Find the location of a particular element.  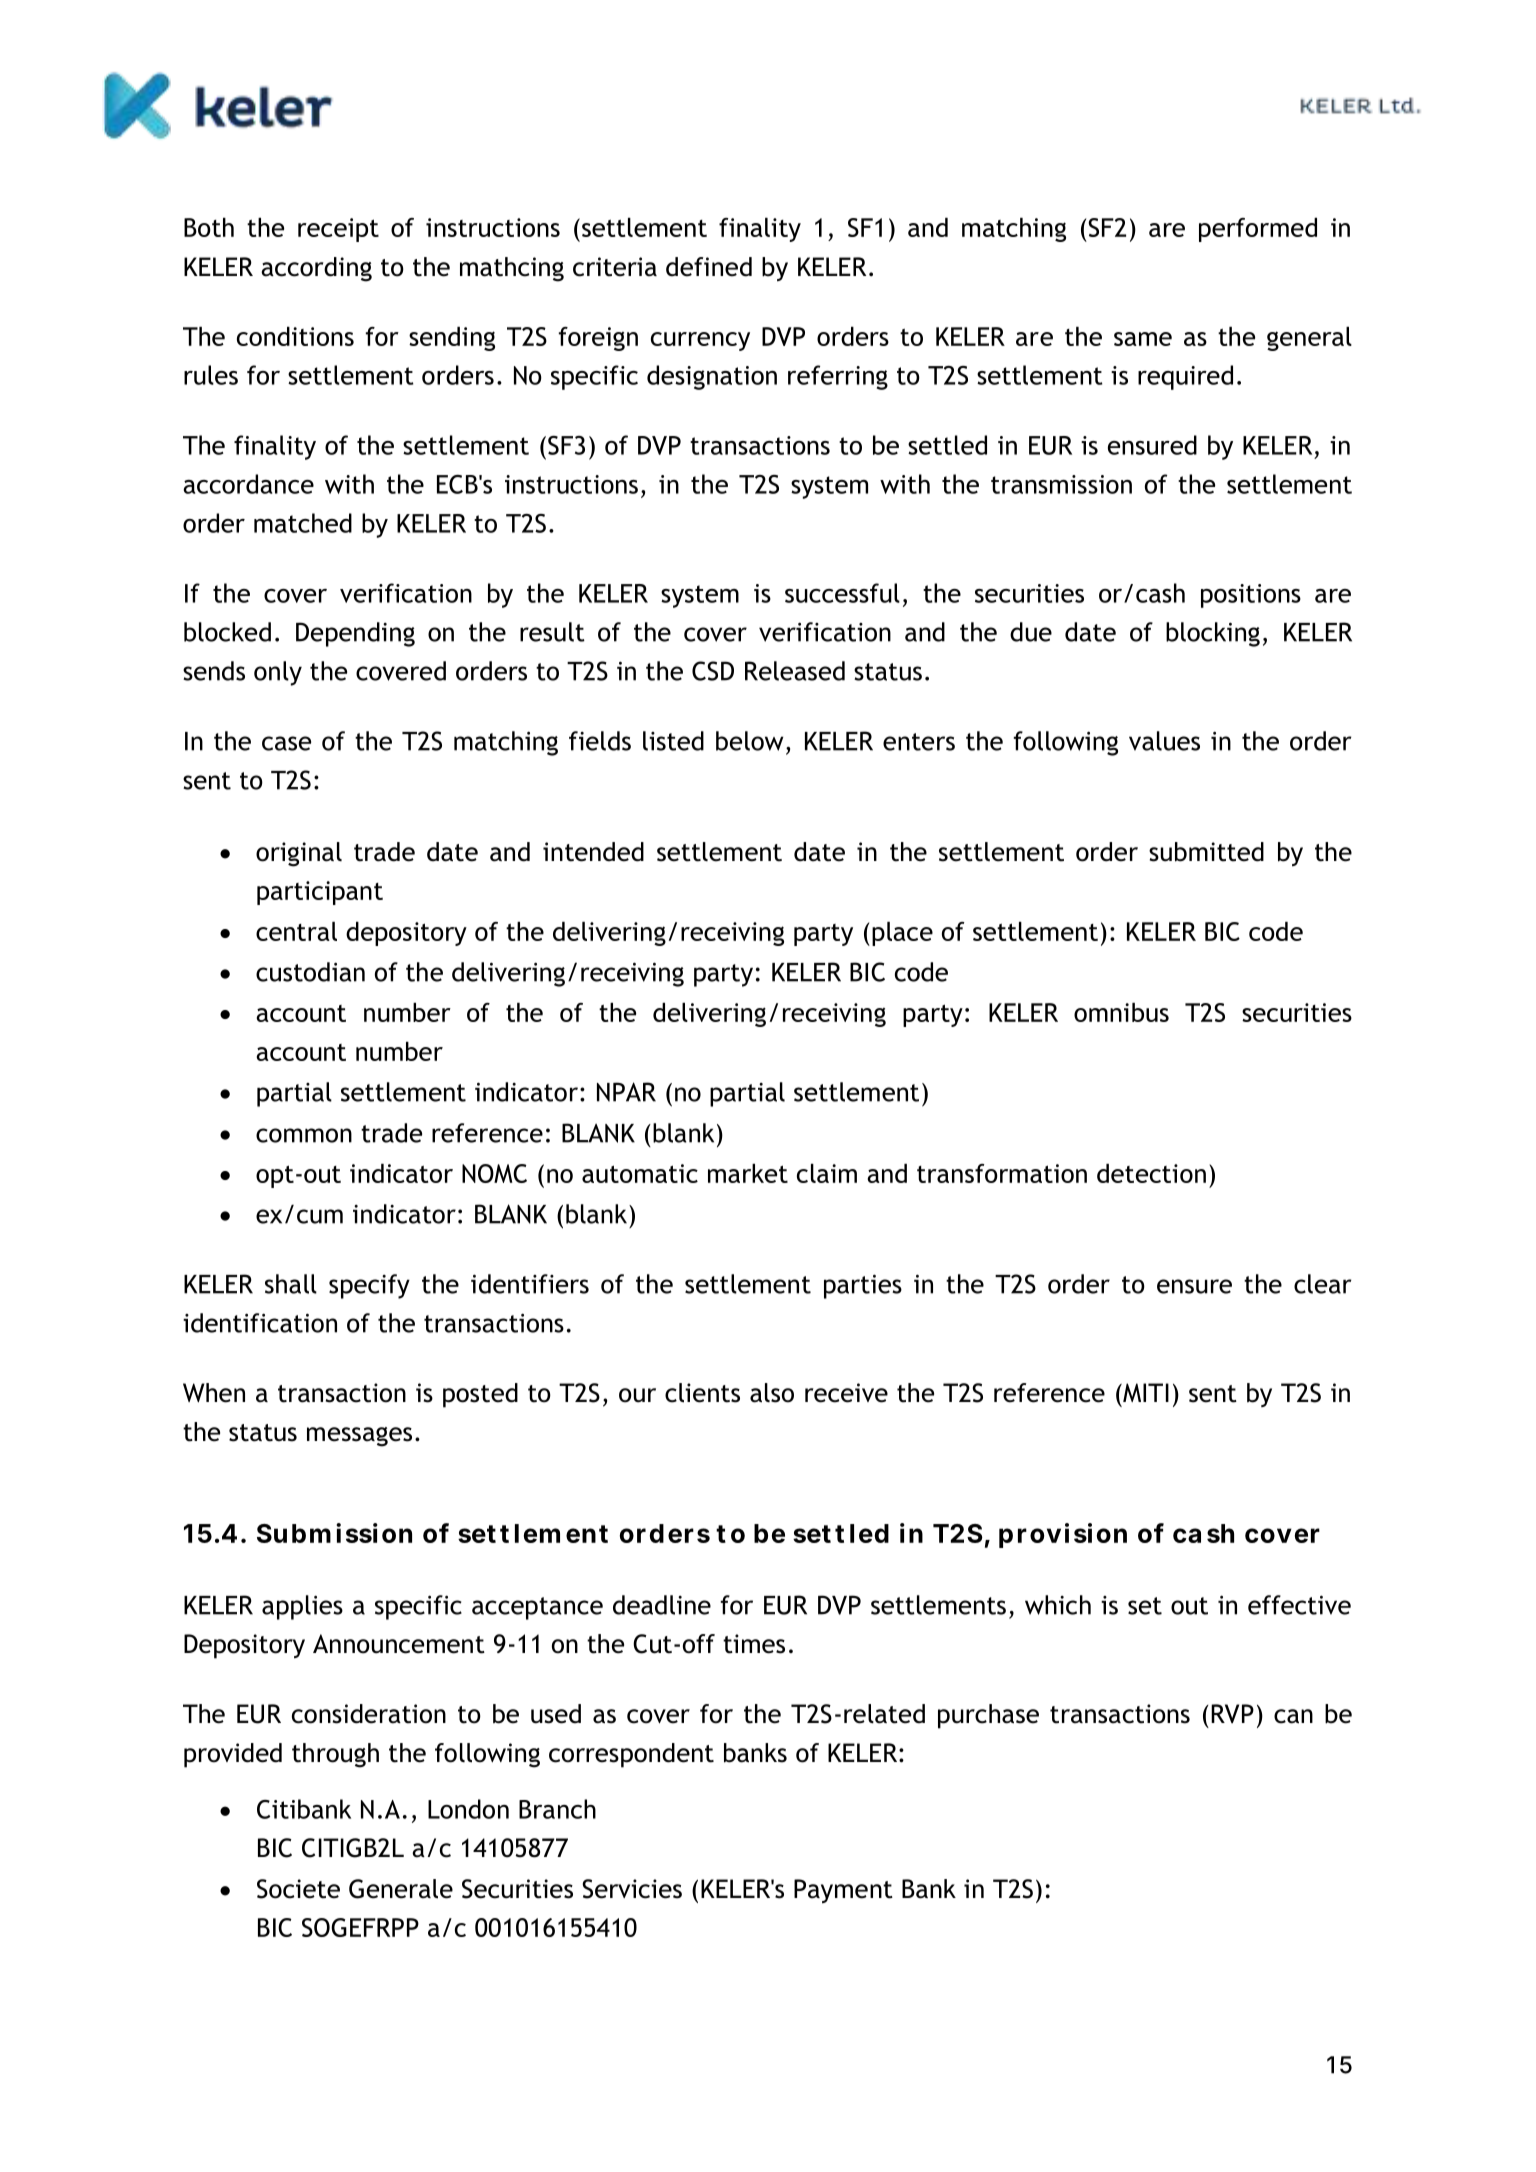

participant is located at coordinates (320, 893).
